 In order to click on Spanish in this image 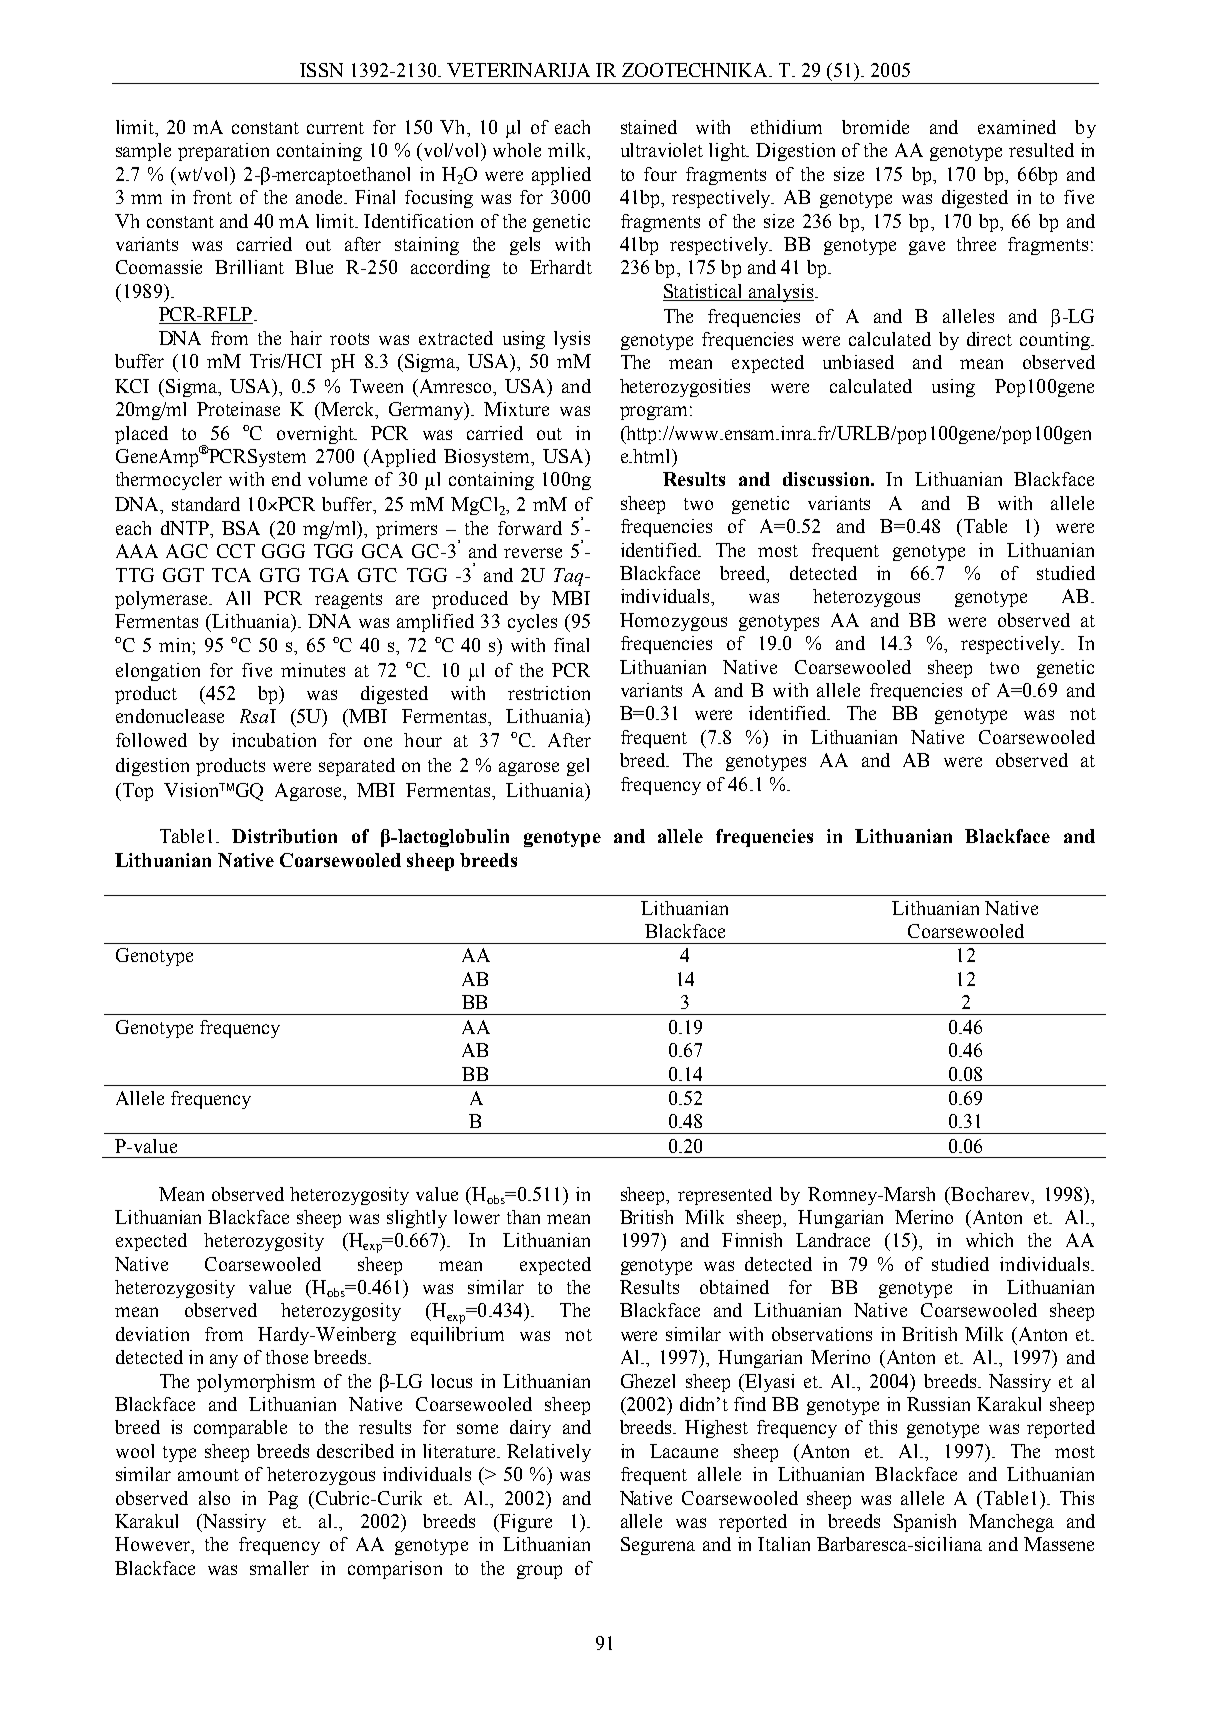, I will do `click(925, 1523)`.
